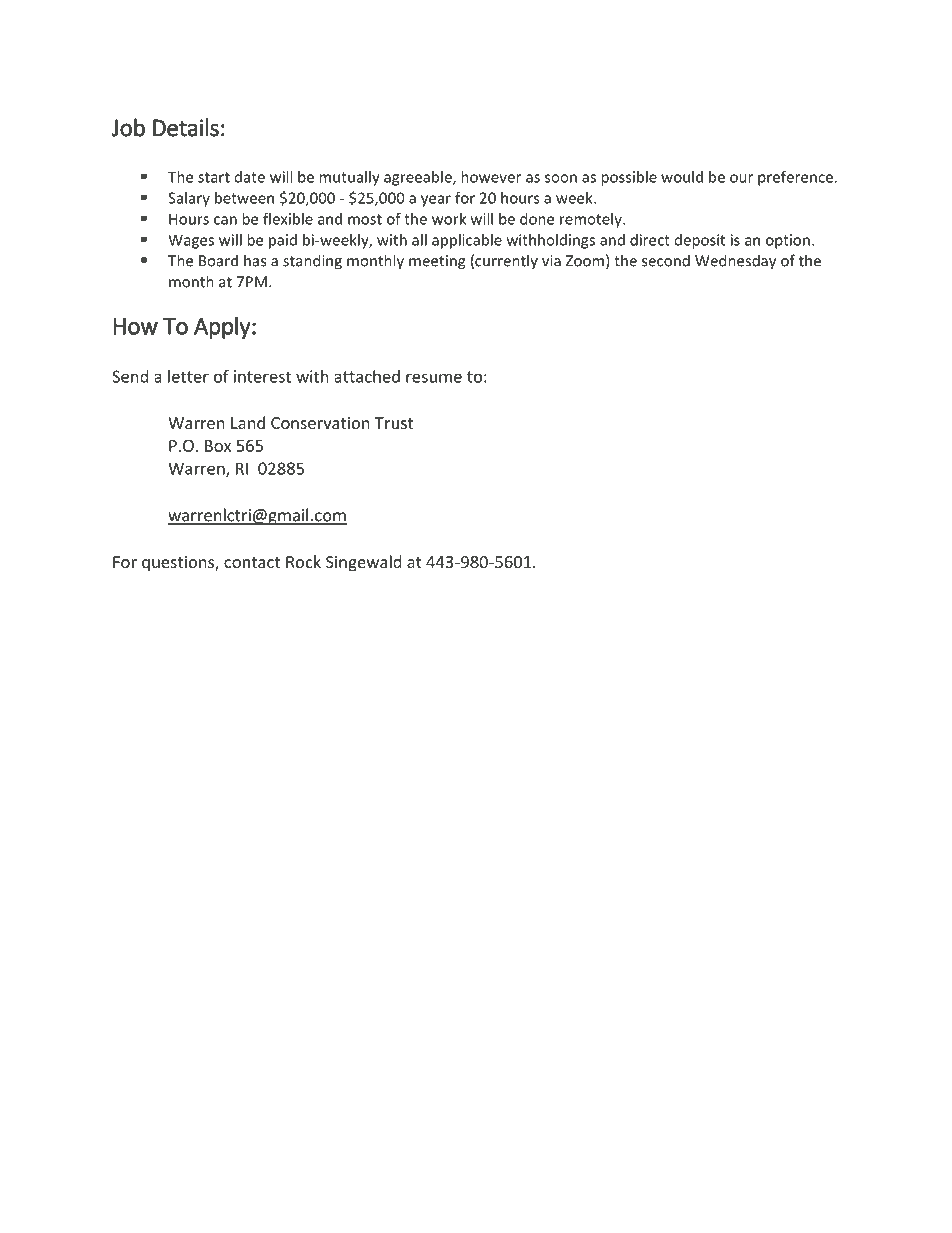 The height and width of the screenshot is (1233, 952). What do you see at coordinates (437, 262) in the screenshot?
I see `meeting` at bounding box center [437, 262].
